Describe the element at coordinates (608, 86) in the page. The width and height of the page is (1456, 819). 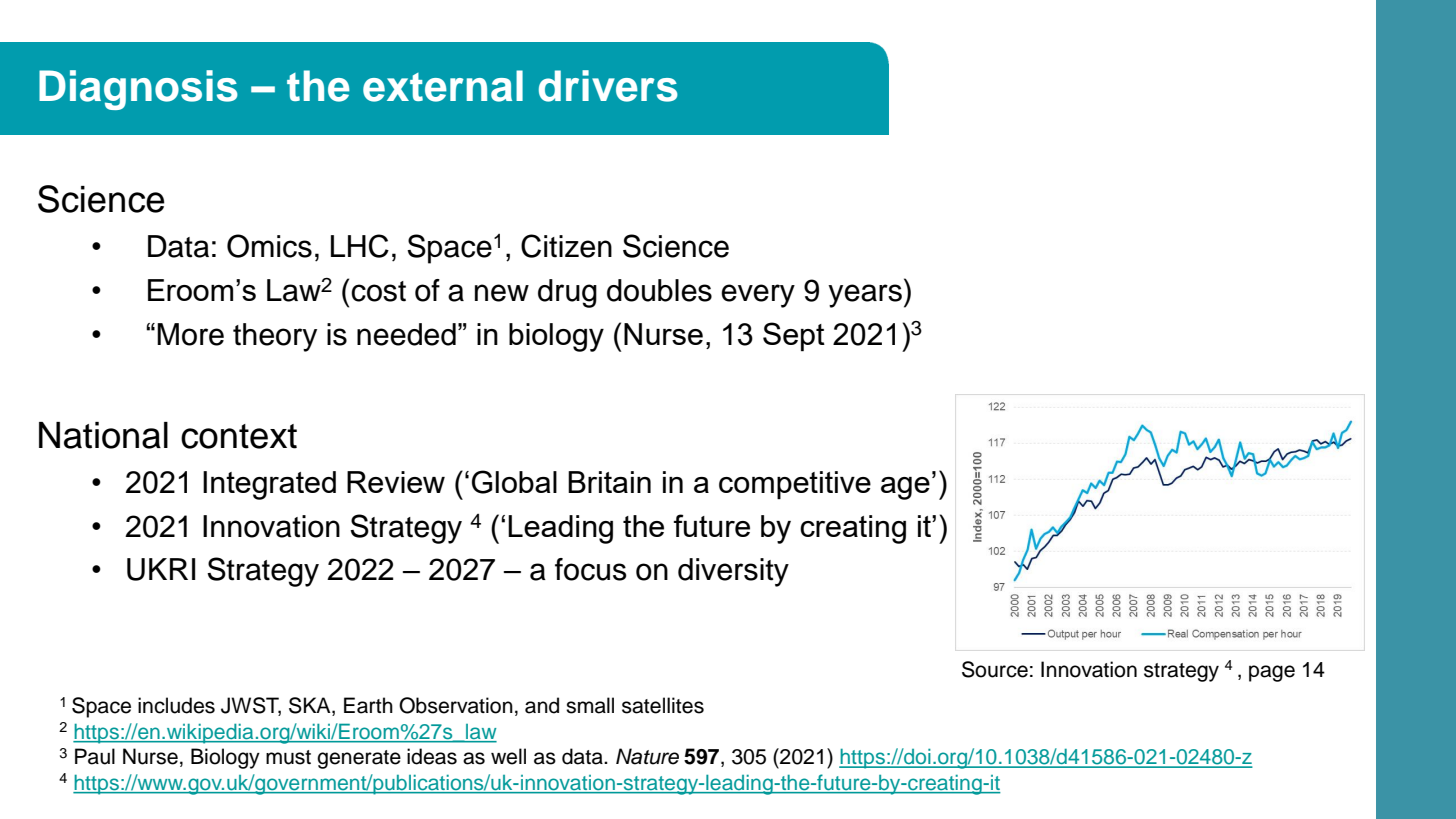
I see `drivers` at that location.
